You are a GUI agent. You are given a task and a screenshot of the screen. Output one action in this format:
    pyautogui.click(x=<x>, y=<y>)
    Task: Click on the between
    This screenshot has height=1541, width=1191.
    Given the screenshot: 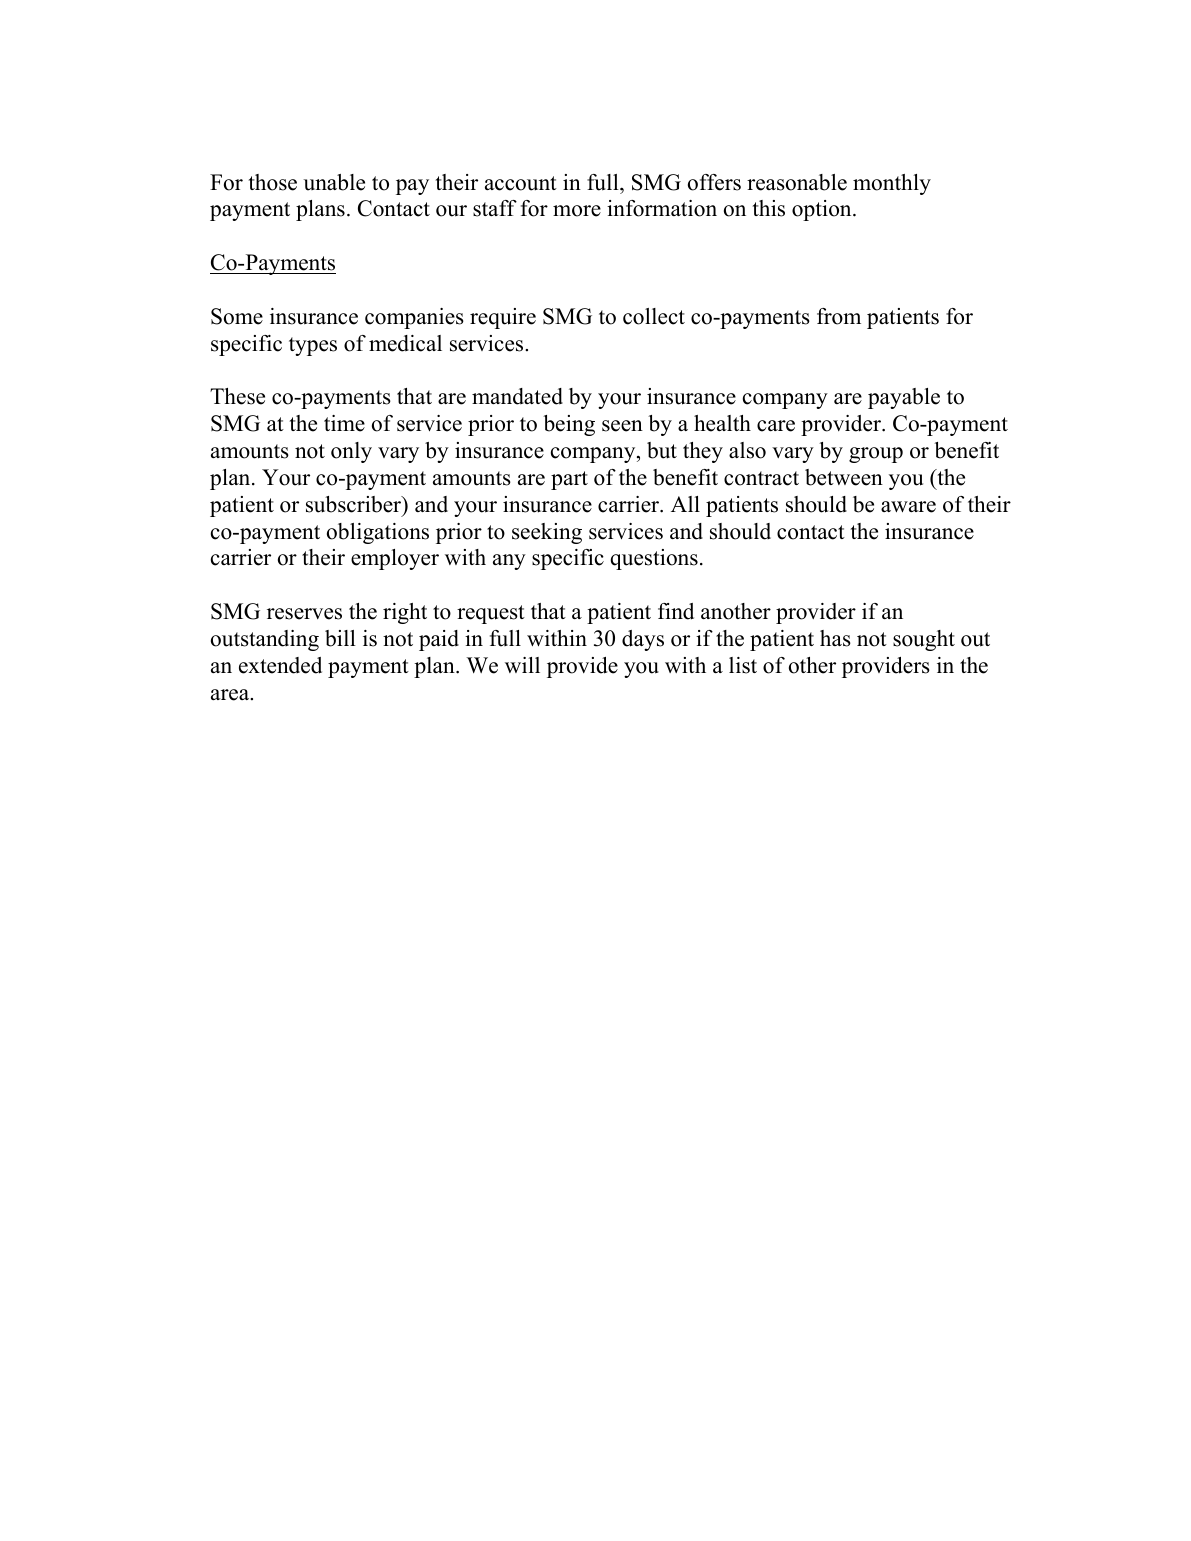 What is the action you would take?
    pyautogui.click(x=844, y=477)
